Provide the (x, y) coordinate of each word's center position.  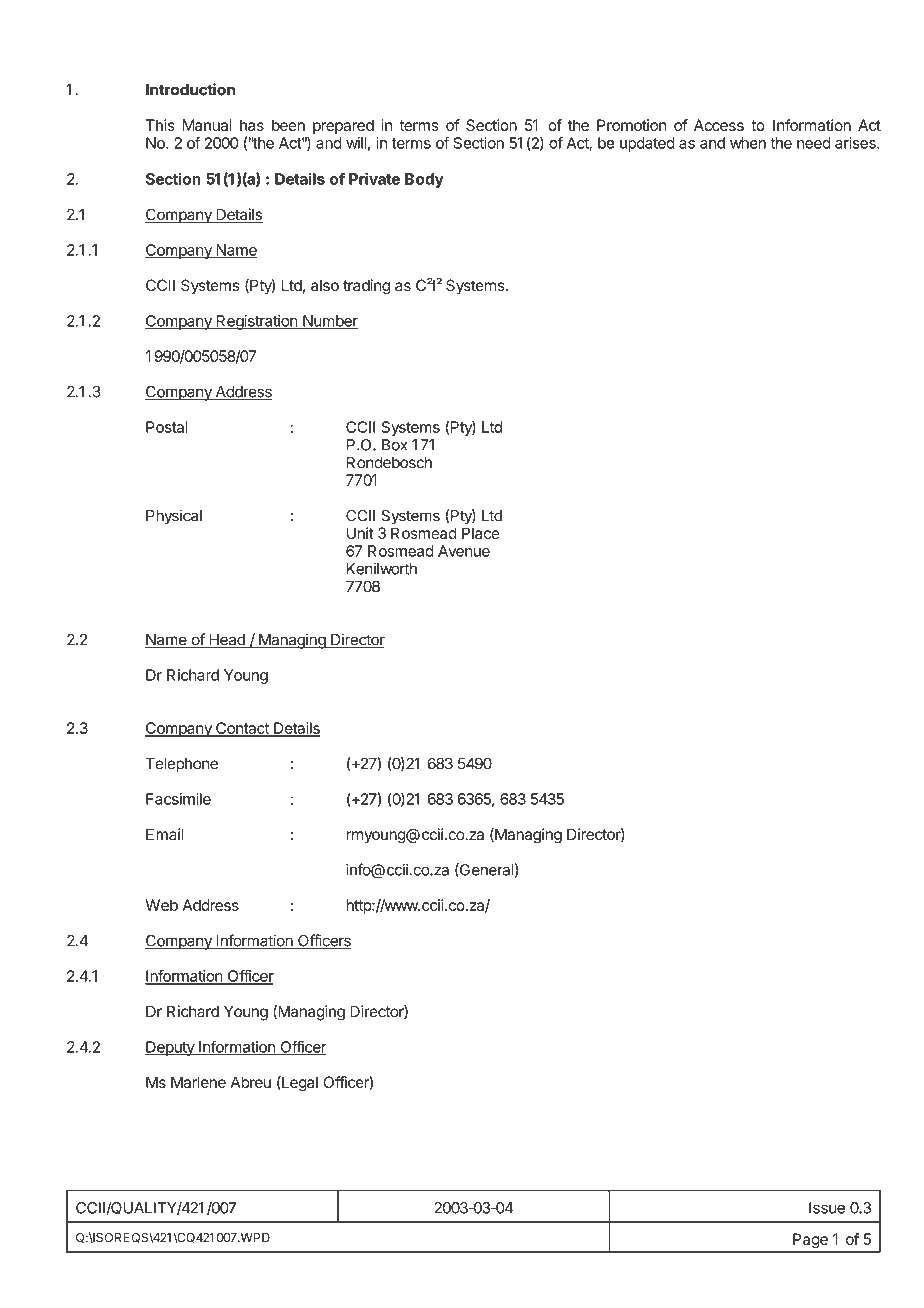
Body (424, 180)
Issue (827, 1208)
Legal (299, 1084)
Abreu (250, 1082)
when (748, 143)
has (252, 125)
